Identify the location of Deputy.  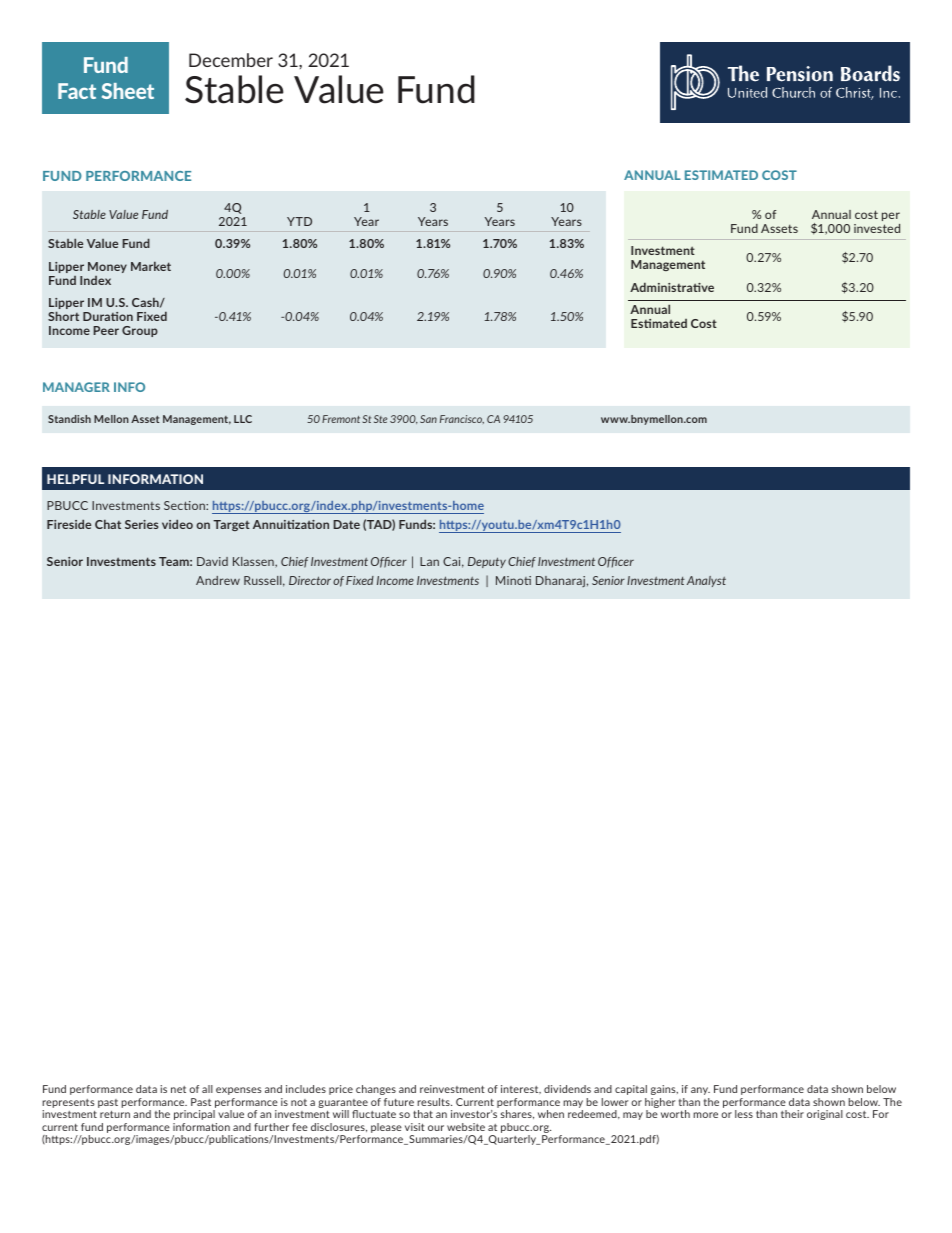
(487, 562).
